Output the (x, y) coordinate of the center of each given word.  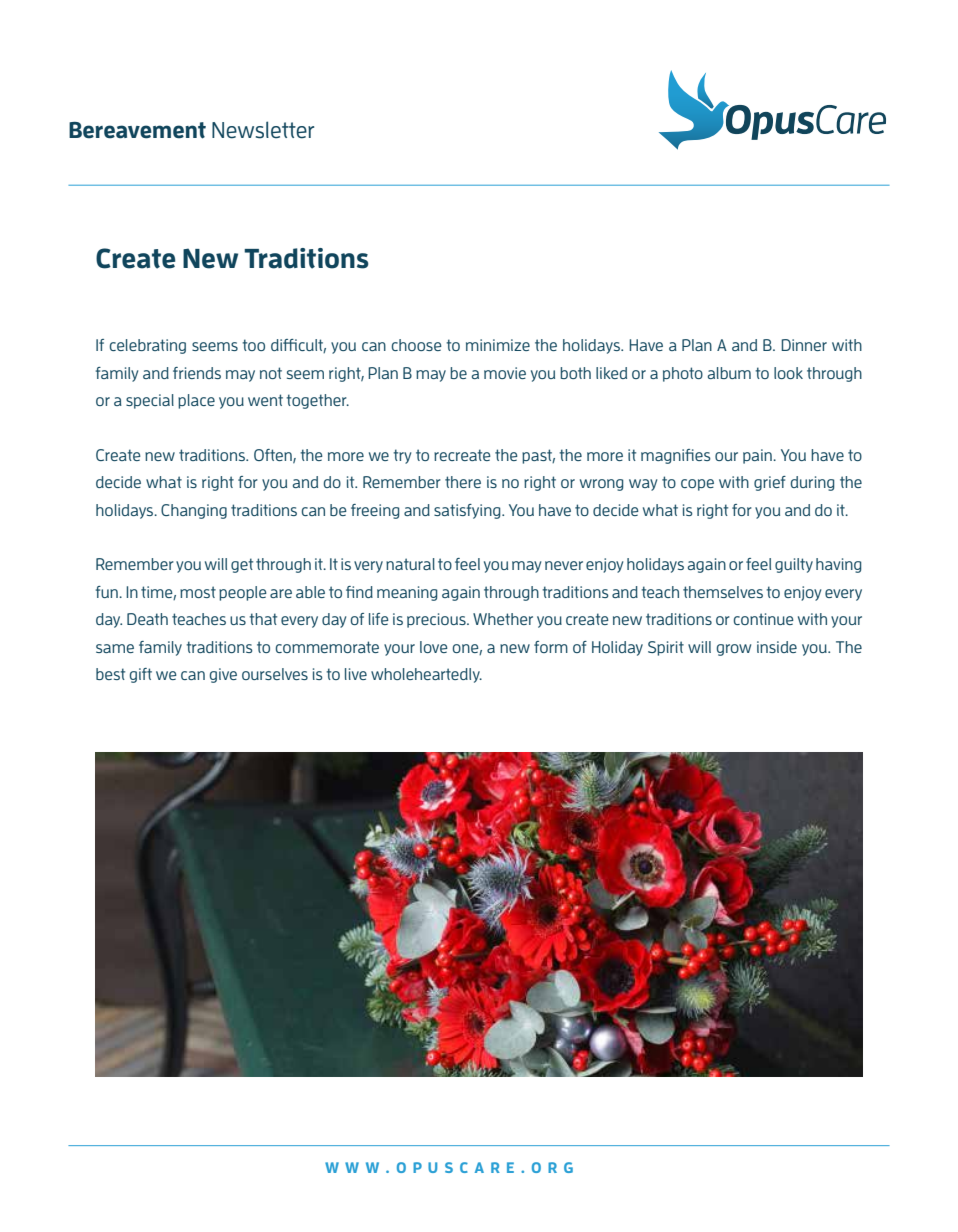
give (223, 675)
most (198, 592)
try (402, 456)
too (253, 345)
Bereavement (137, 130)
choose (416, 345)
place (196, 401)
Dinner (804, 345)
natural (410, 564)
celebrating (147, 346)
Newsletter (263, 130)
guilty (794, 565)
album (729, 373)
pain (758, 456)
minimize (498, 345)
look (788, 373)
